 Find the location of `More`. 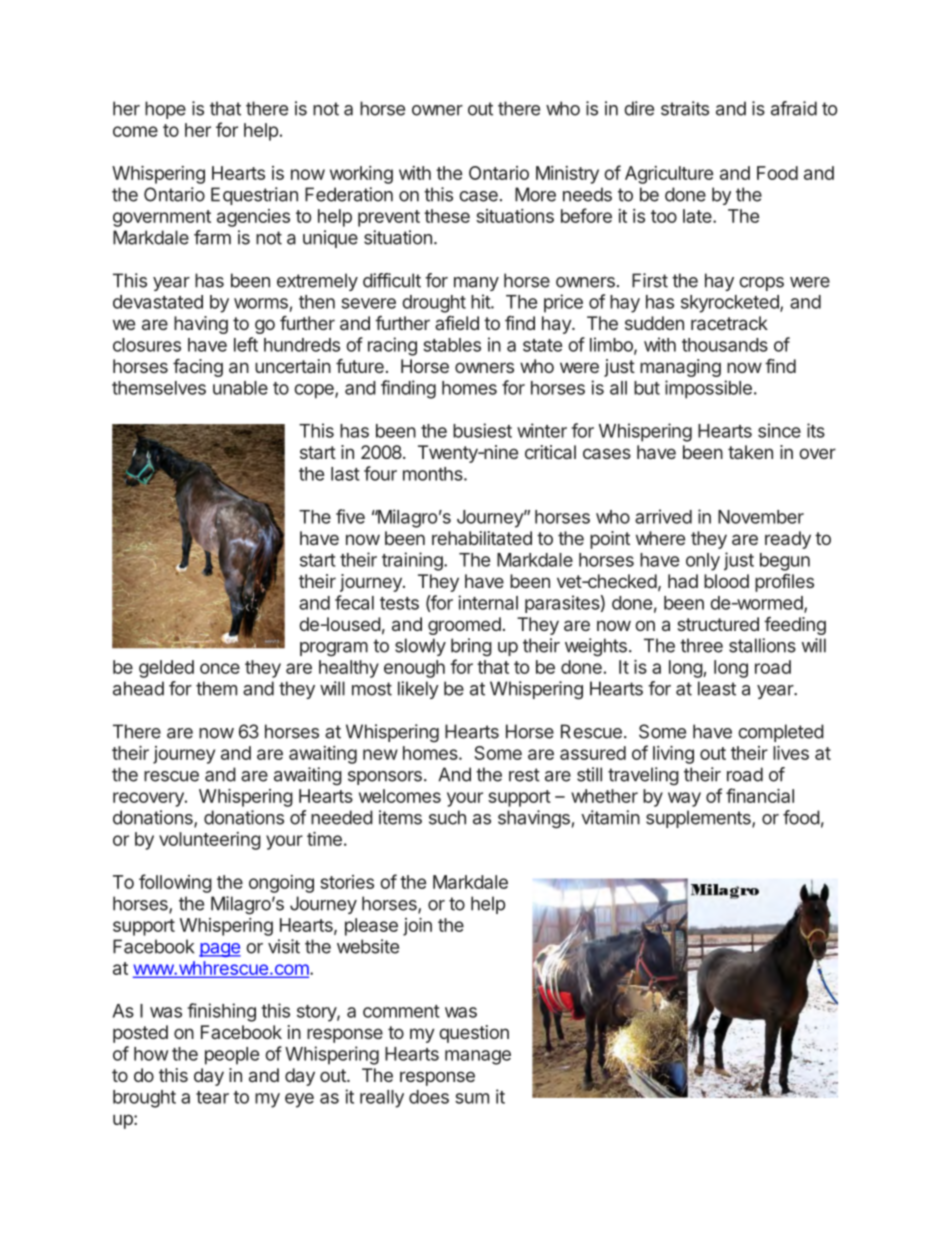

More is located at coordinates (535, 194).
